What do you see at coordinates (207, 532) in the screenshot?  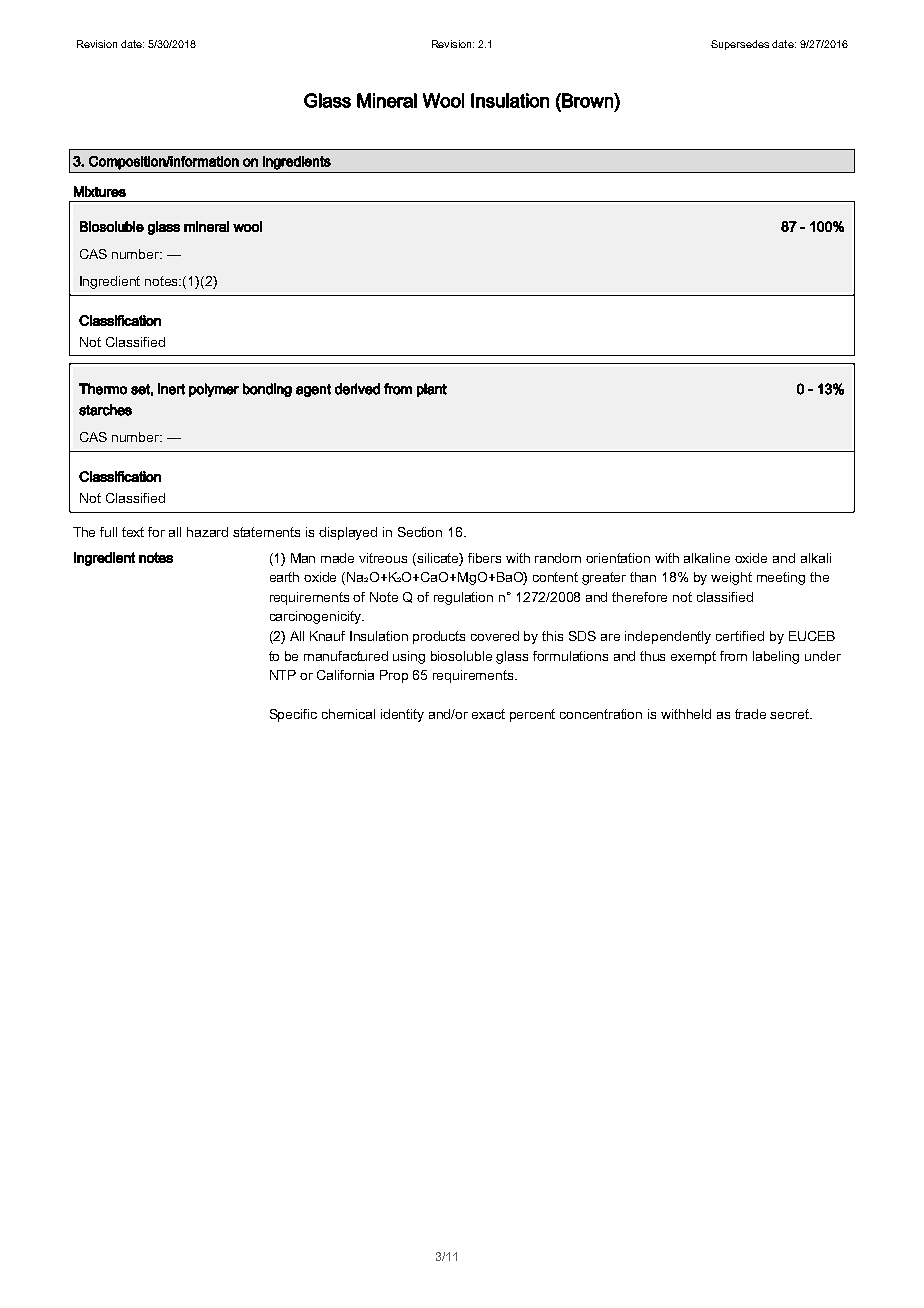 I see `hazard` at bounding box center [207, 532].
